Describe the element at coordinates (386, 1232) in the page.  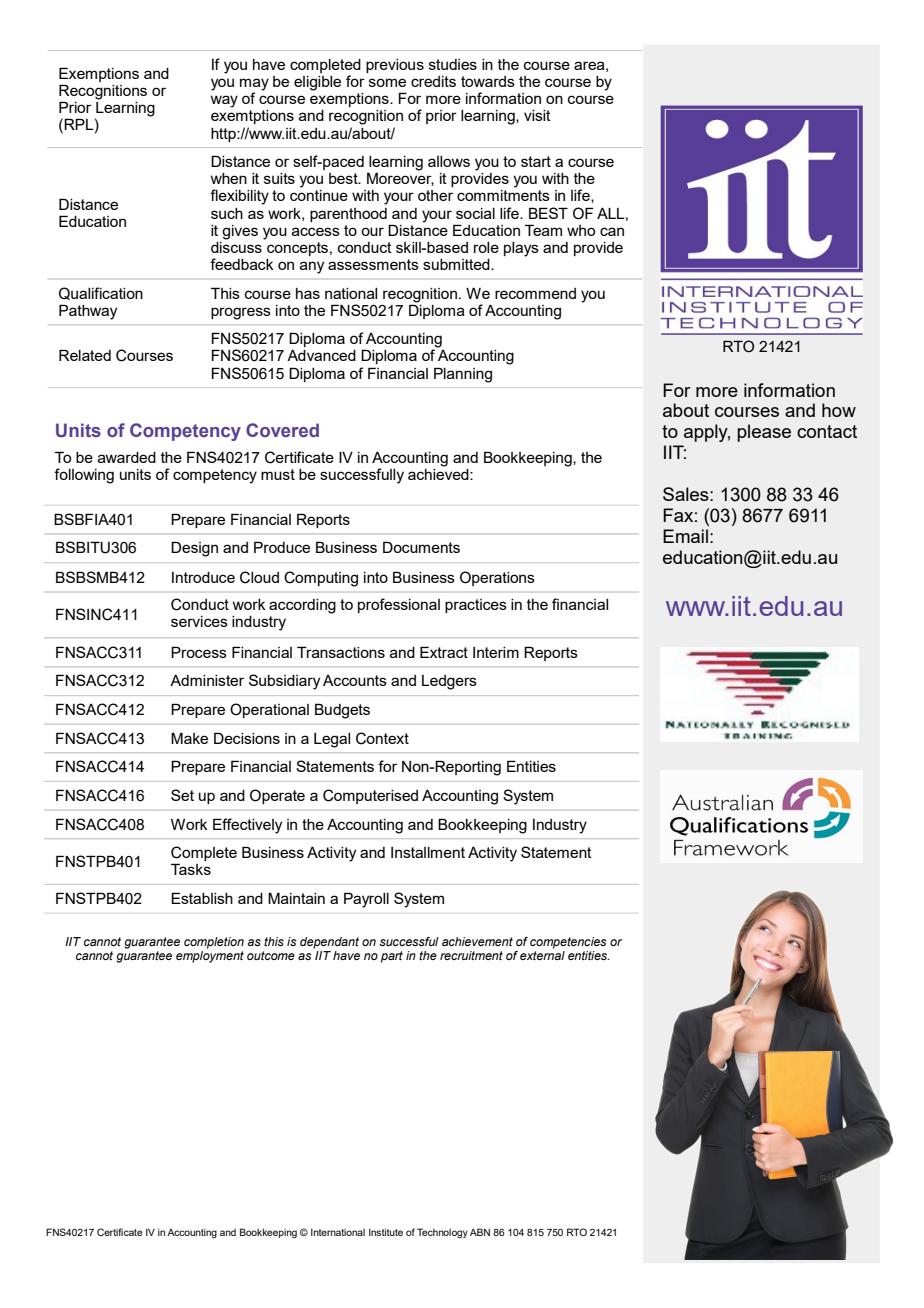
I see `Institute` at that location.
